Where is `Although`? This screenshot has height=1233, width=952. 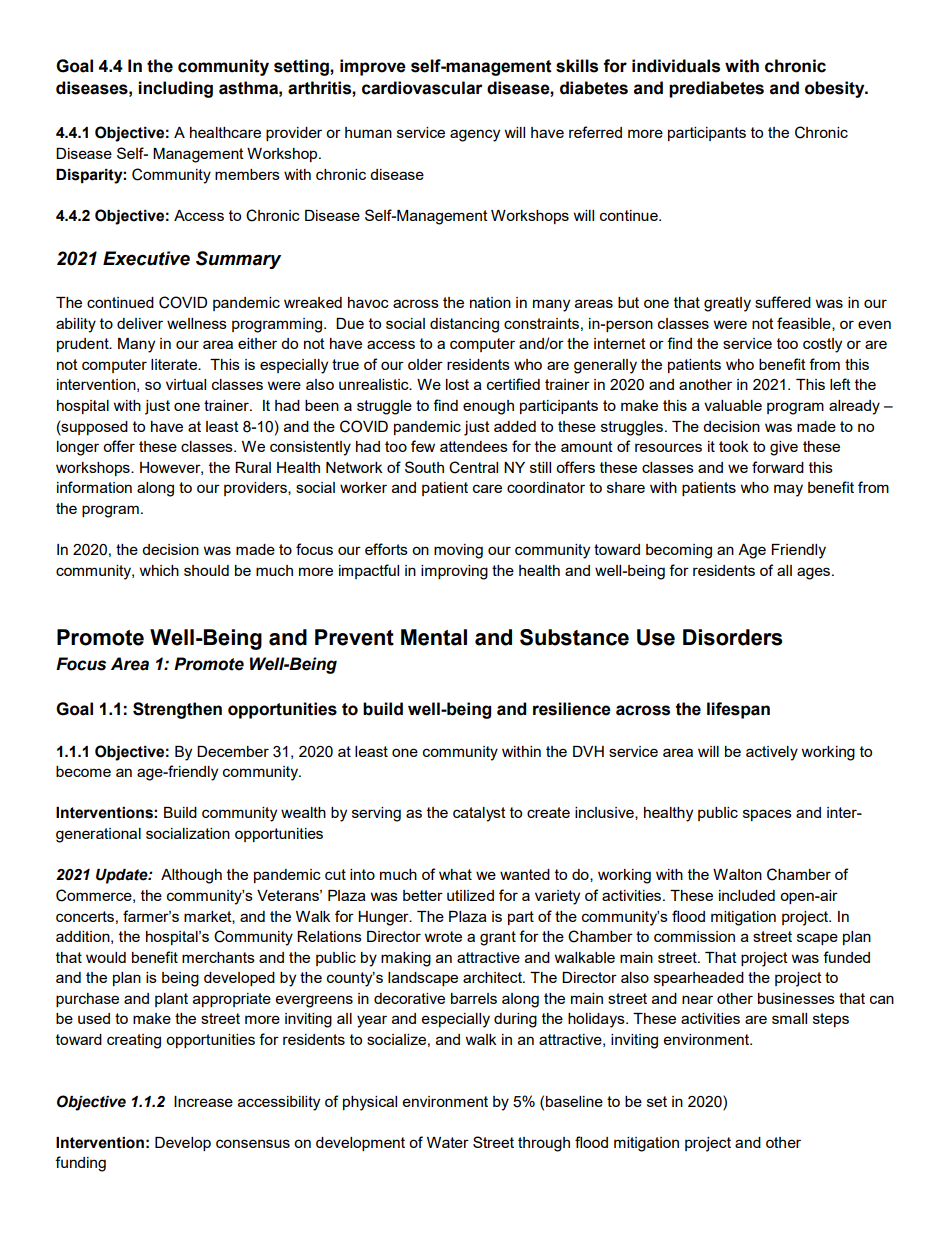 Although is located at coordinates (191, 876).
